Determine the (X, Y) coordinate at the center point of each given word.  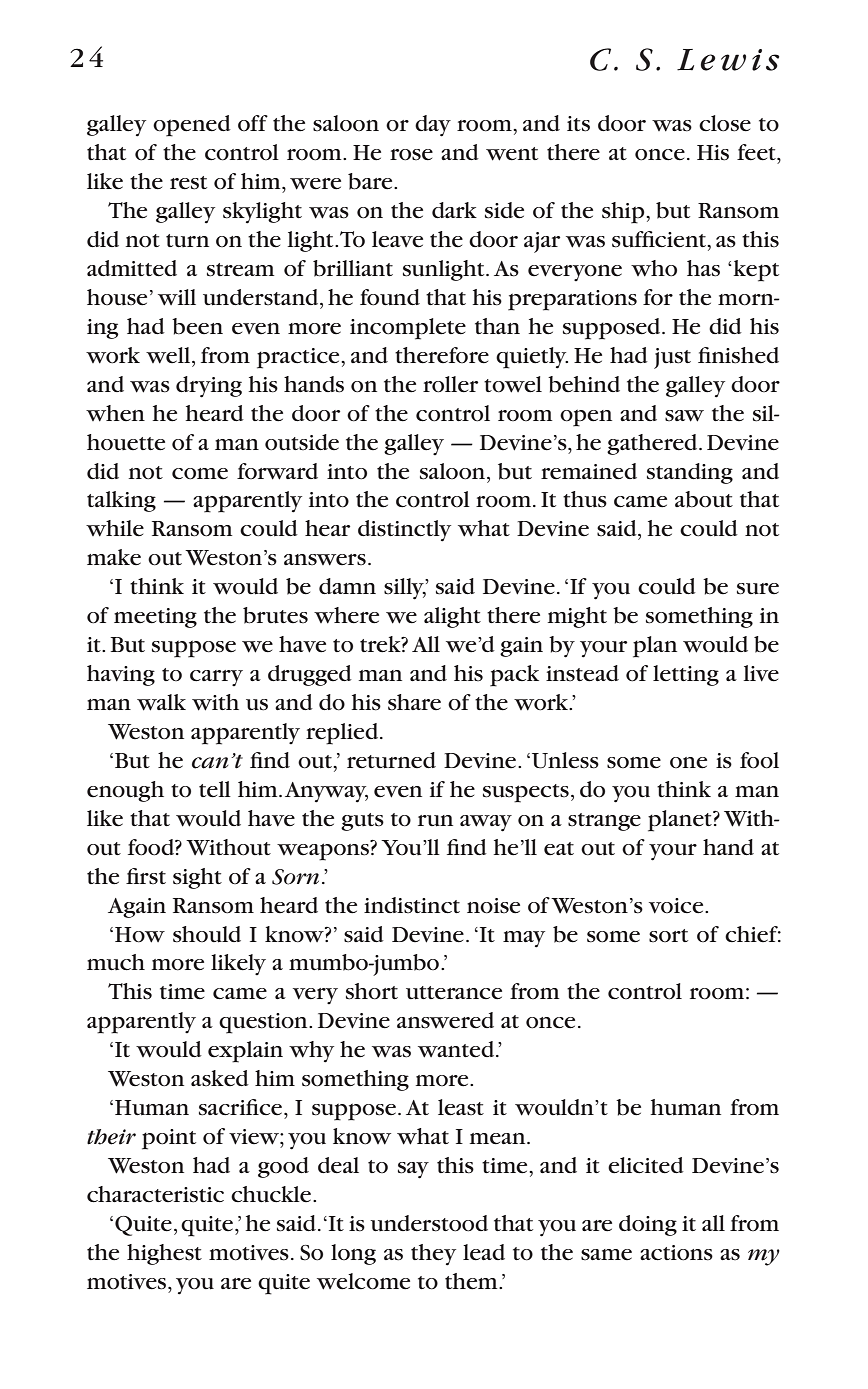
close (725, 123)
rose (411, 155)
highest (164, 1254)
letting (686, 675)
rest (188, 183)
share (414, 702)
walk (161, 702)
